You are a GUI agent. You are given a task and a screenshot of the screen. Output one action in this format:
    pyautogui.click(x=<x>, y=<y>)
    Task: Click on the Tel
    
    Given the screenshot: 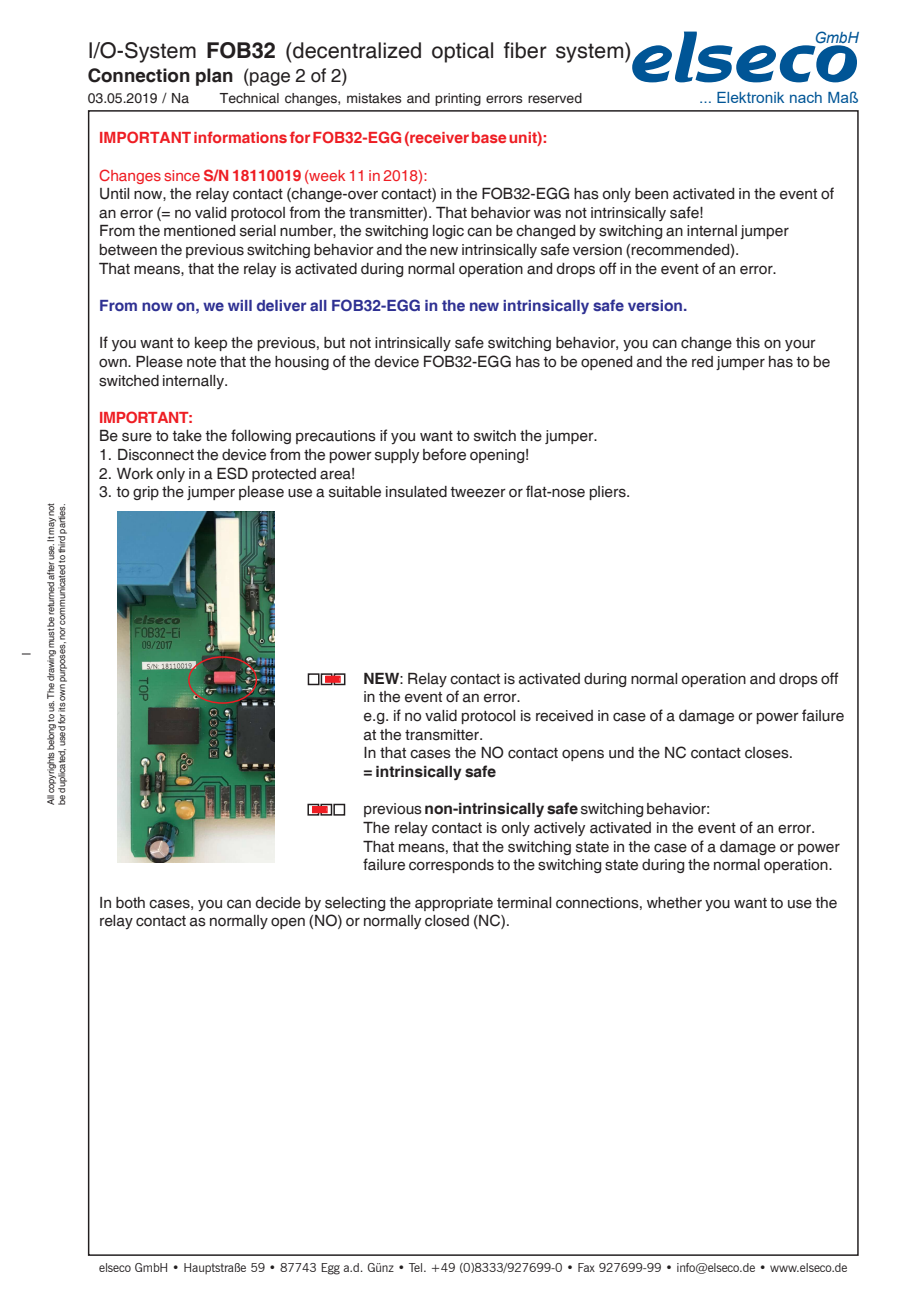 What is the action you would take?
    pyautogui.click(x=417, y=1267)
